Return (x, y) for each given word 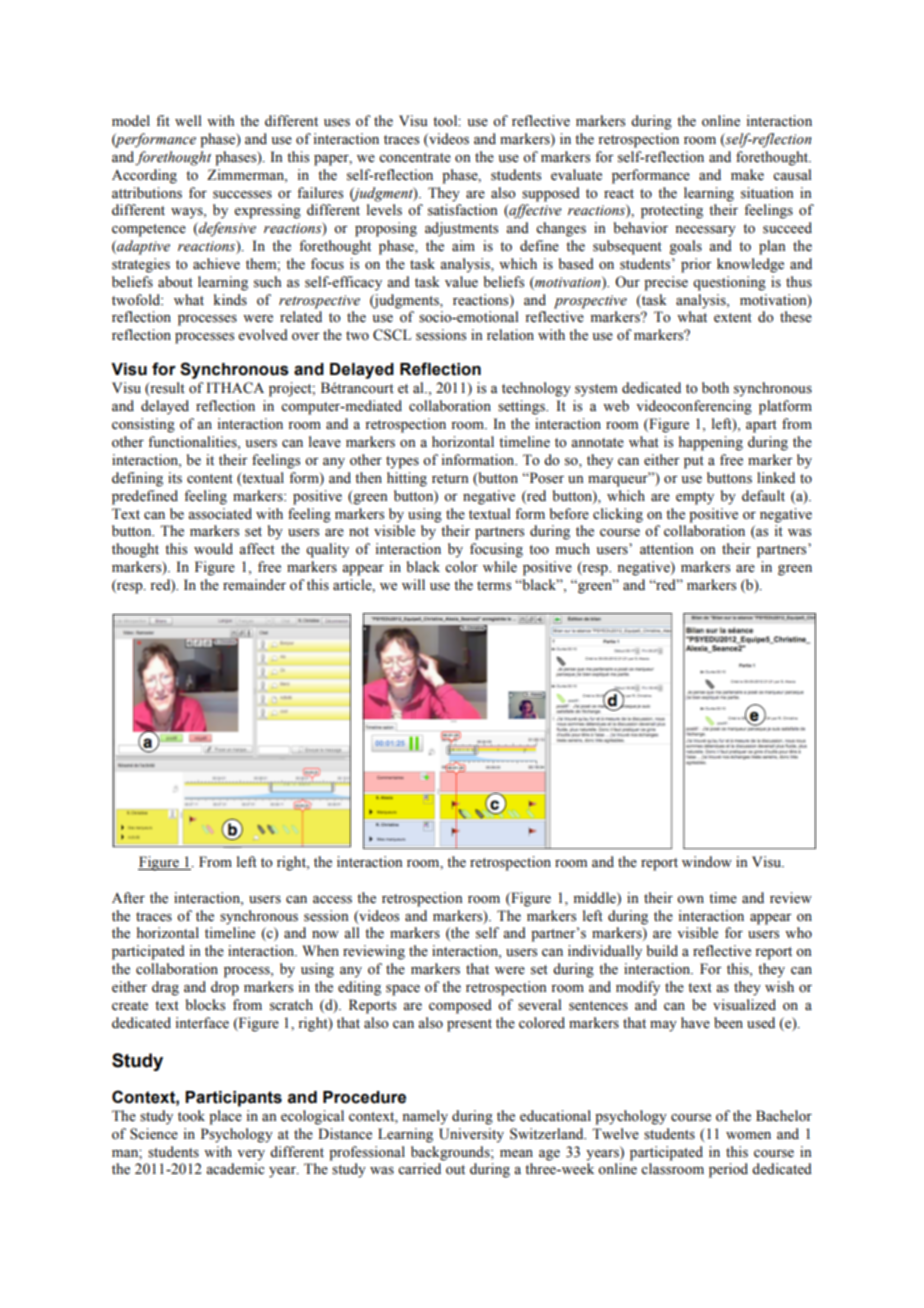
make (747, 174)
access (332, 900)
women (748, 1136)
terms (494, 586)
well (188, 120)
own (690, 900)
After (128, 897)
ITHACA (235, 388)
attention (667, 549)
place (225, 1117)
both (715, 388)
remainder (254, 585)
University (471, 1135)
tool (446, 121)
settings (522, 407)
